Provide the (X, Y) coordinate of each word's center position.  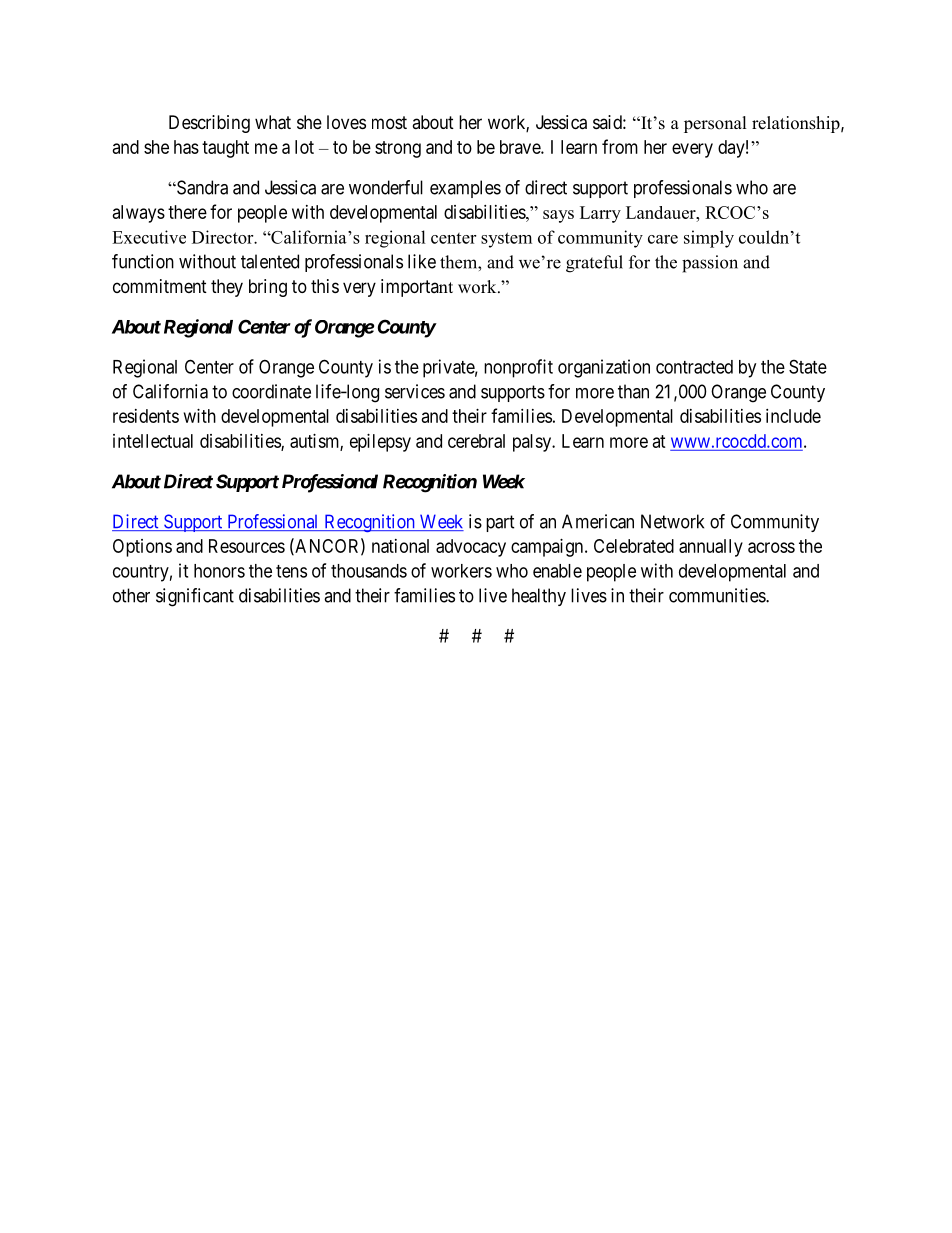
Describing (209, 124)
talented (270, 261)
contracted (694, 367)
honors (219, 571)
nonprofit (518, 368)
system (506, 240)
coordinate (271, 391)
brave (521, 147)
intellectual (153, 441)
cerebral (476, 441)
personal (715, 124)
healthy (539, 597)
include (793, 416)
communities (718, 595)
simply (709, 239)
